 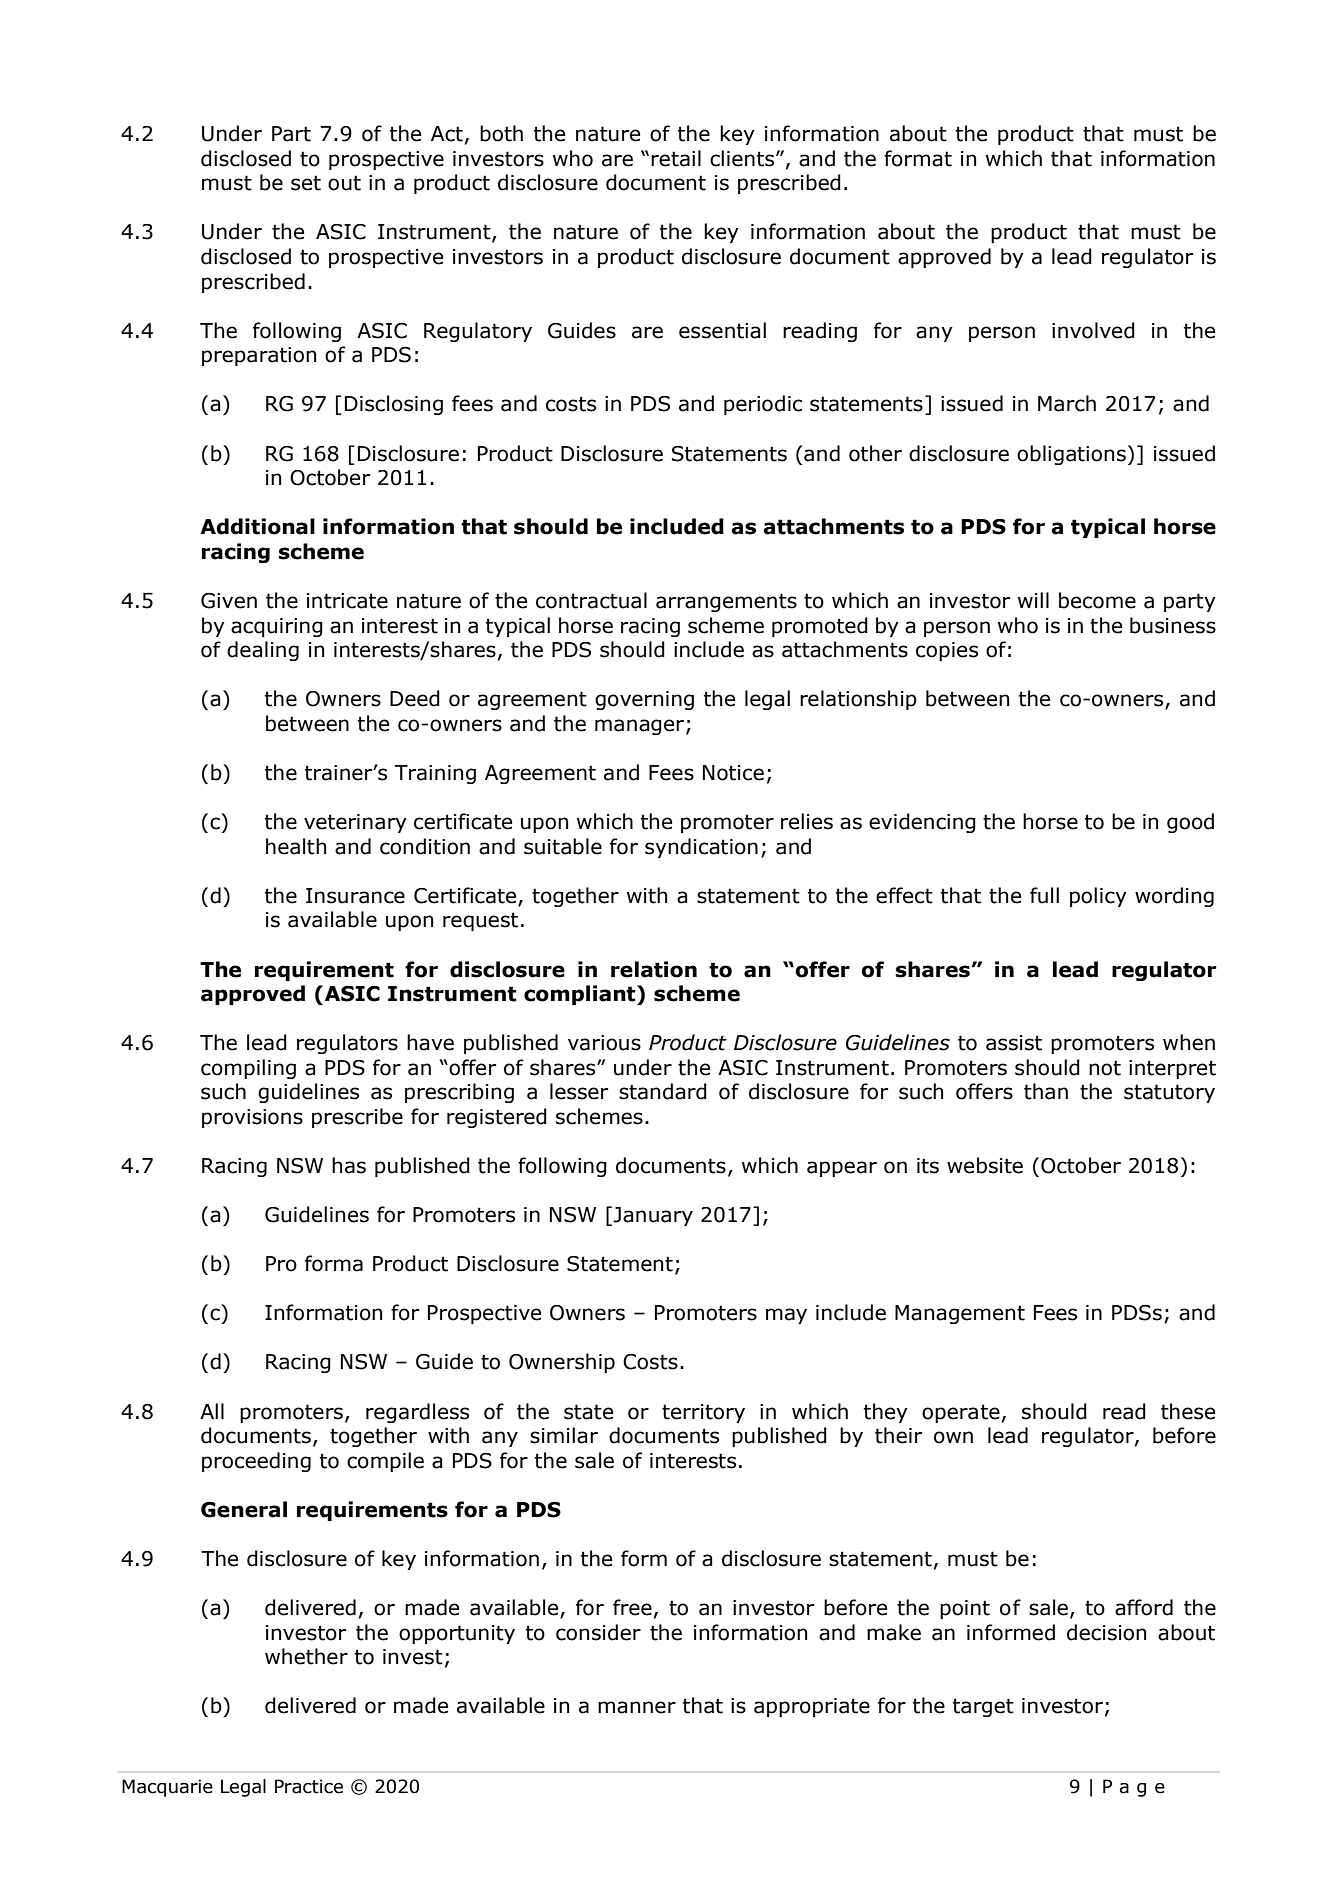 What do you see at coordinates (676, 158) in the screenshot?
I see `retail` at bounding box center [676, 158].
